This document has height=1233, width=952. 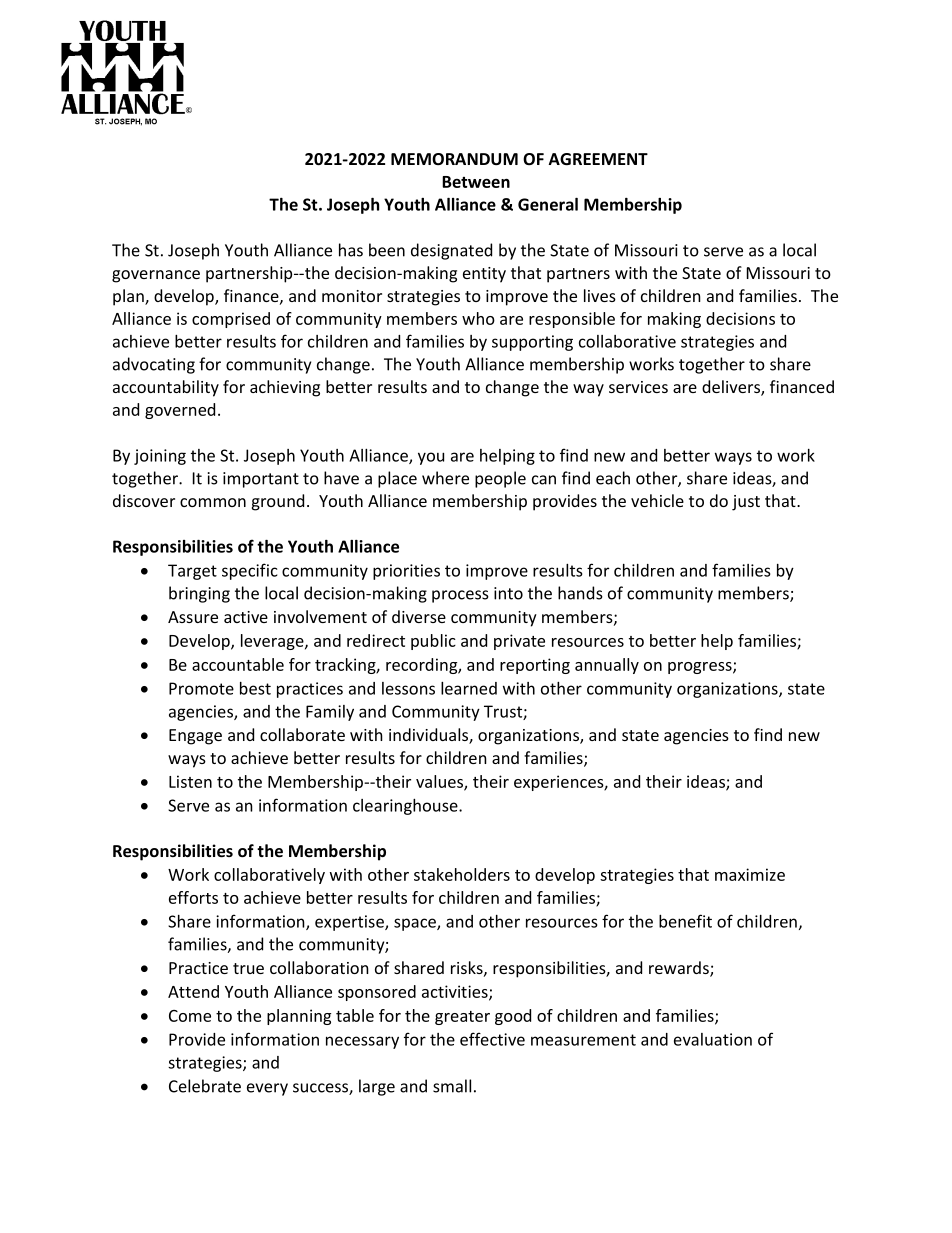 I want to click on where, so click(x=445, y=478).
